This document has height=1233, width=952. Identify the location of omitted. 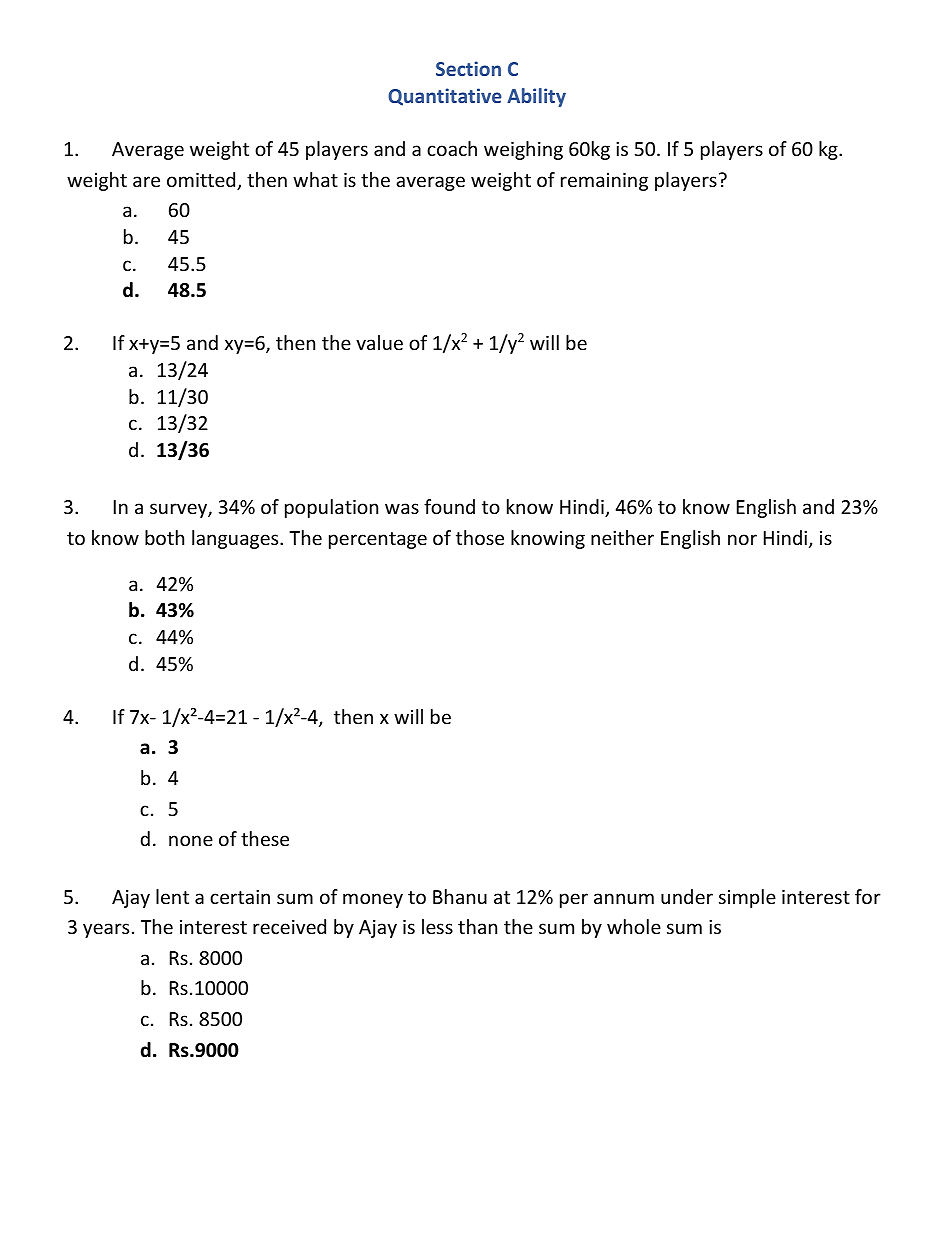
(202, 181).
